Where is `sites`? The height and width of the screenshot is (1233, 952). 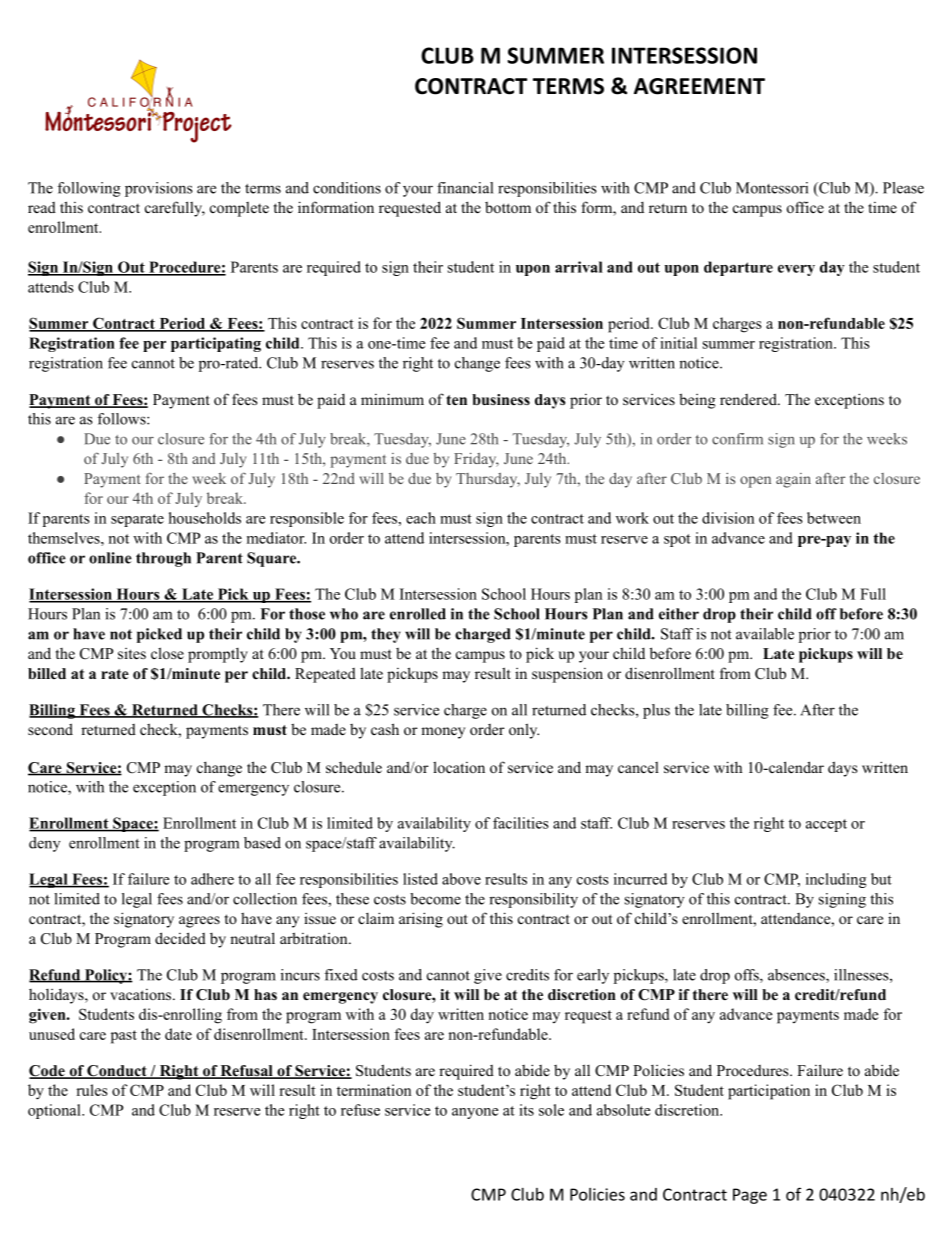
sites is located at coordinates (132, 653).
